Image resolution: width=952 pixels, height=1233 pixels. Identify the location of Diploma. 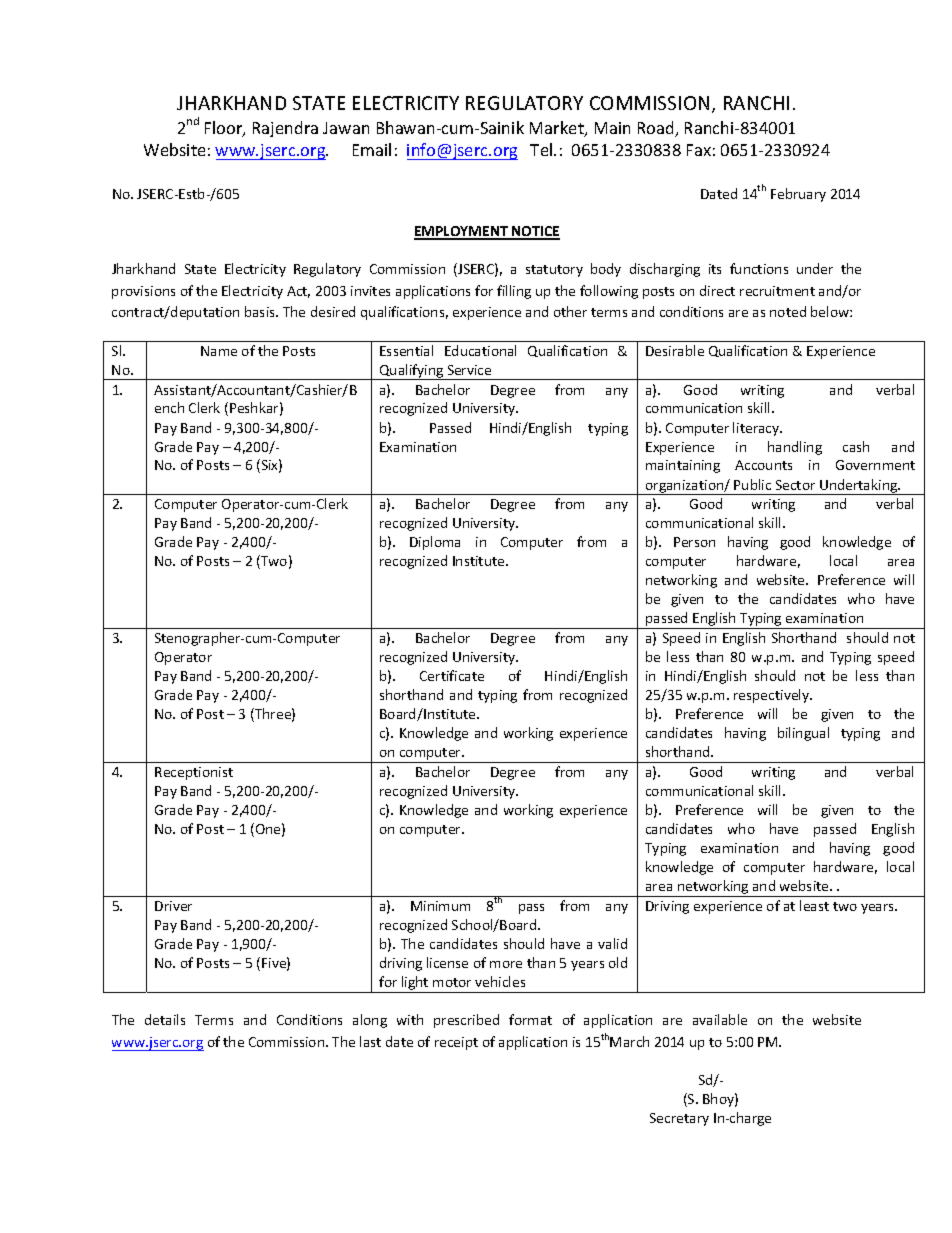
(435, 543).
